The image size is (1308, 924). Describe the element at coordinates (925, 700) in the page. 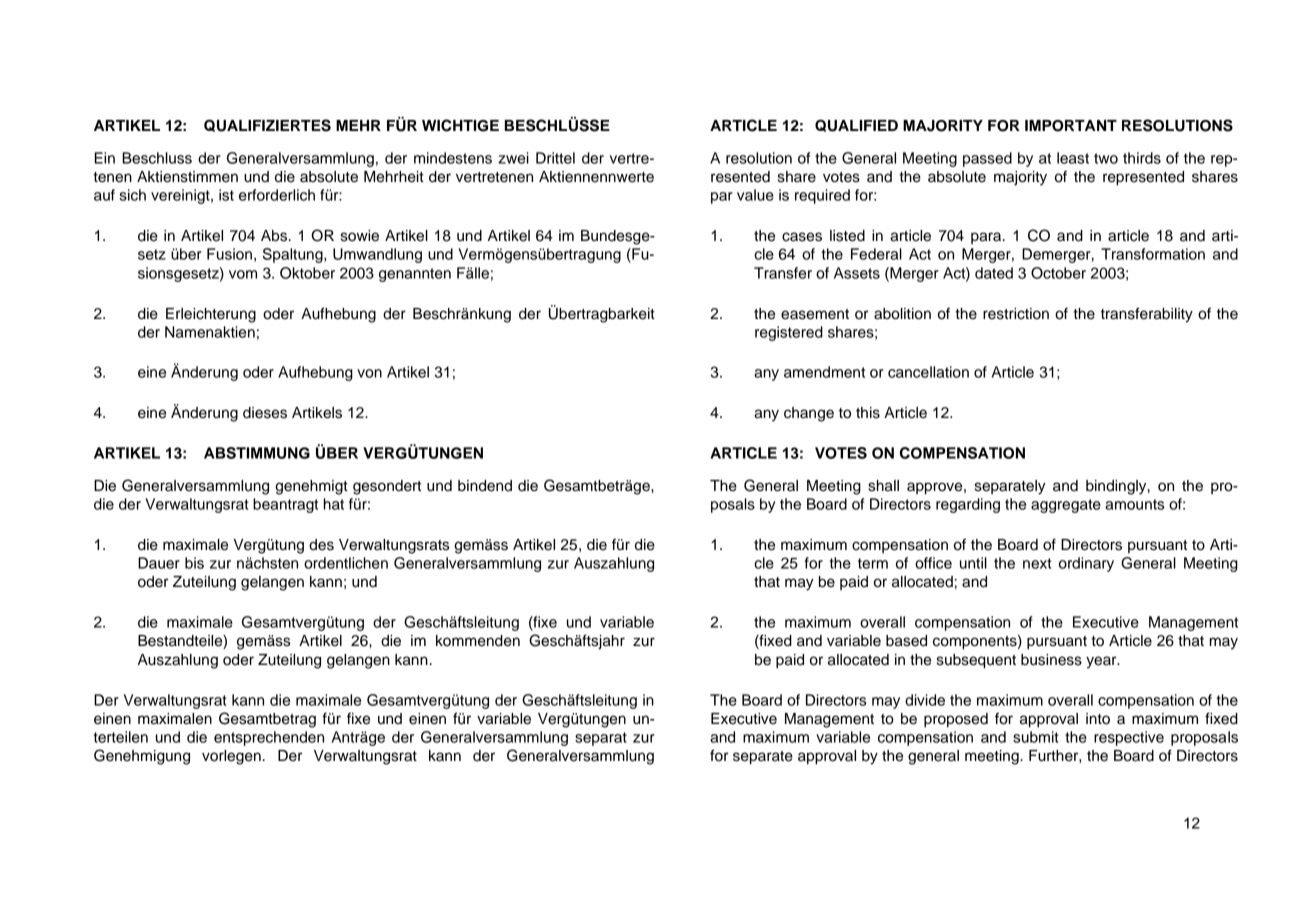

I see `divide` at that location.
